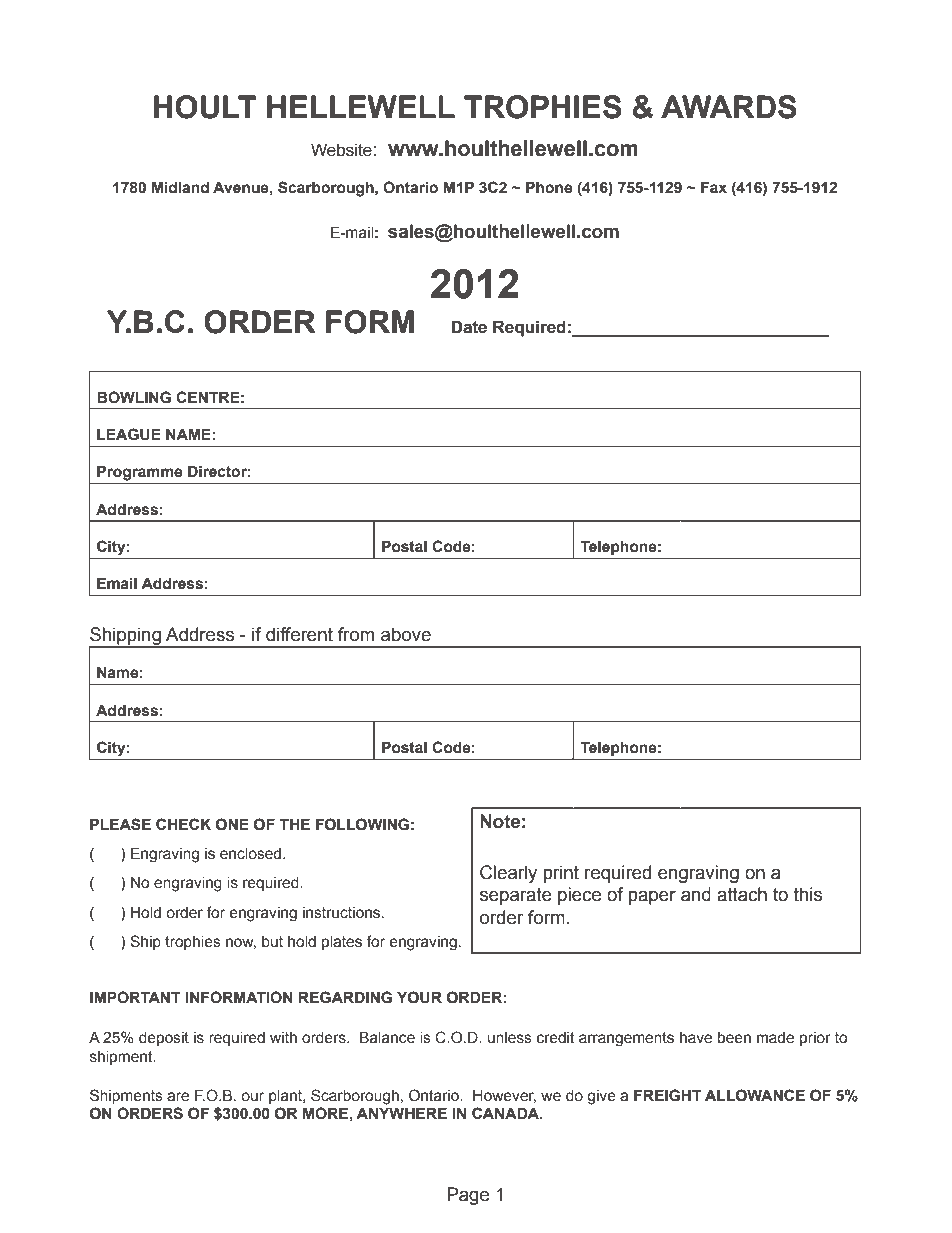 Image resolution: width=952 pixels, height=1233 pixels. Describe the element at coordinates (183, 824) in the screenshot. I see `CHECK` at that location.
